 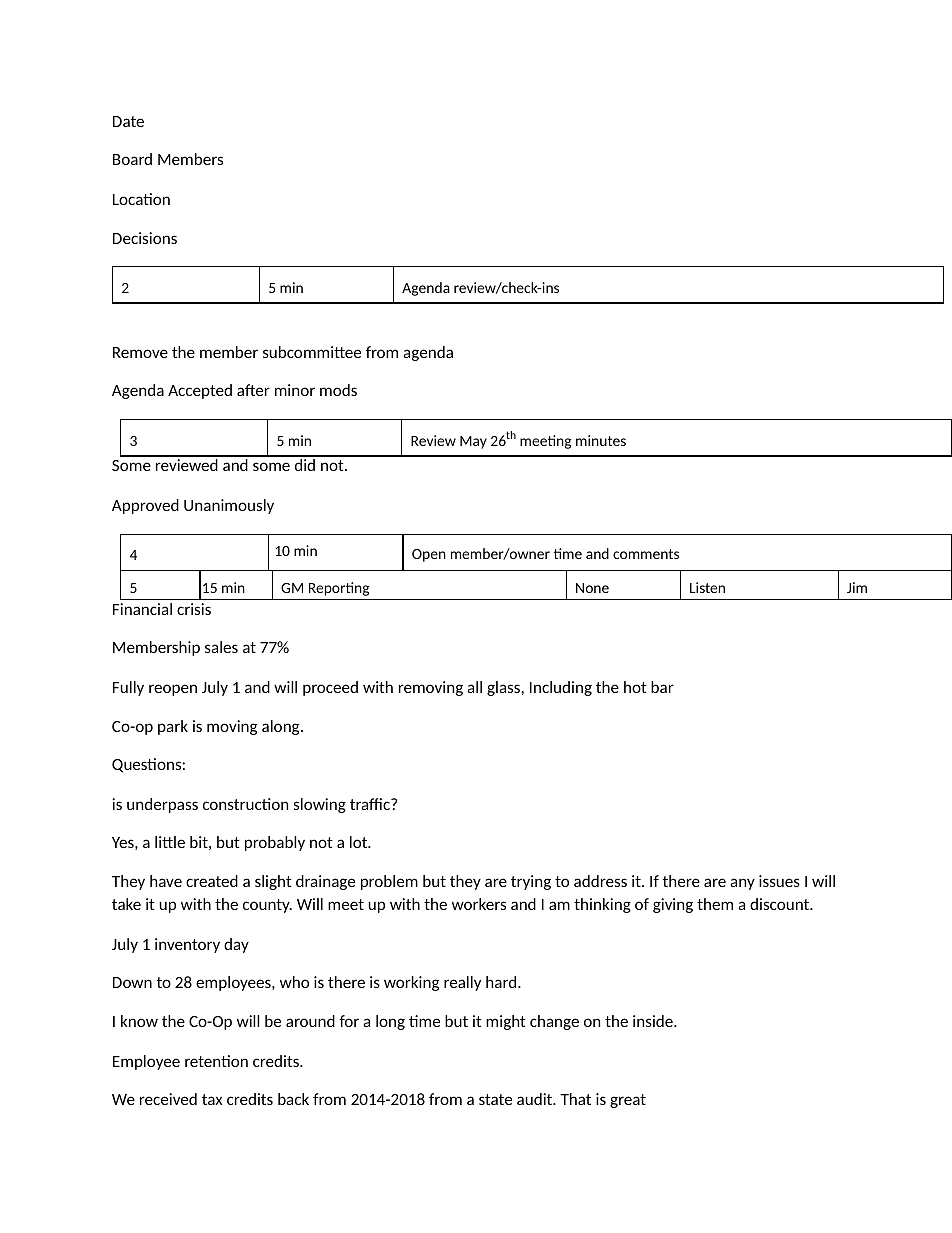 I want to click on inside, so click(x=654, y=1021).
